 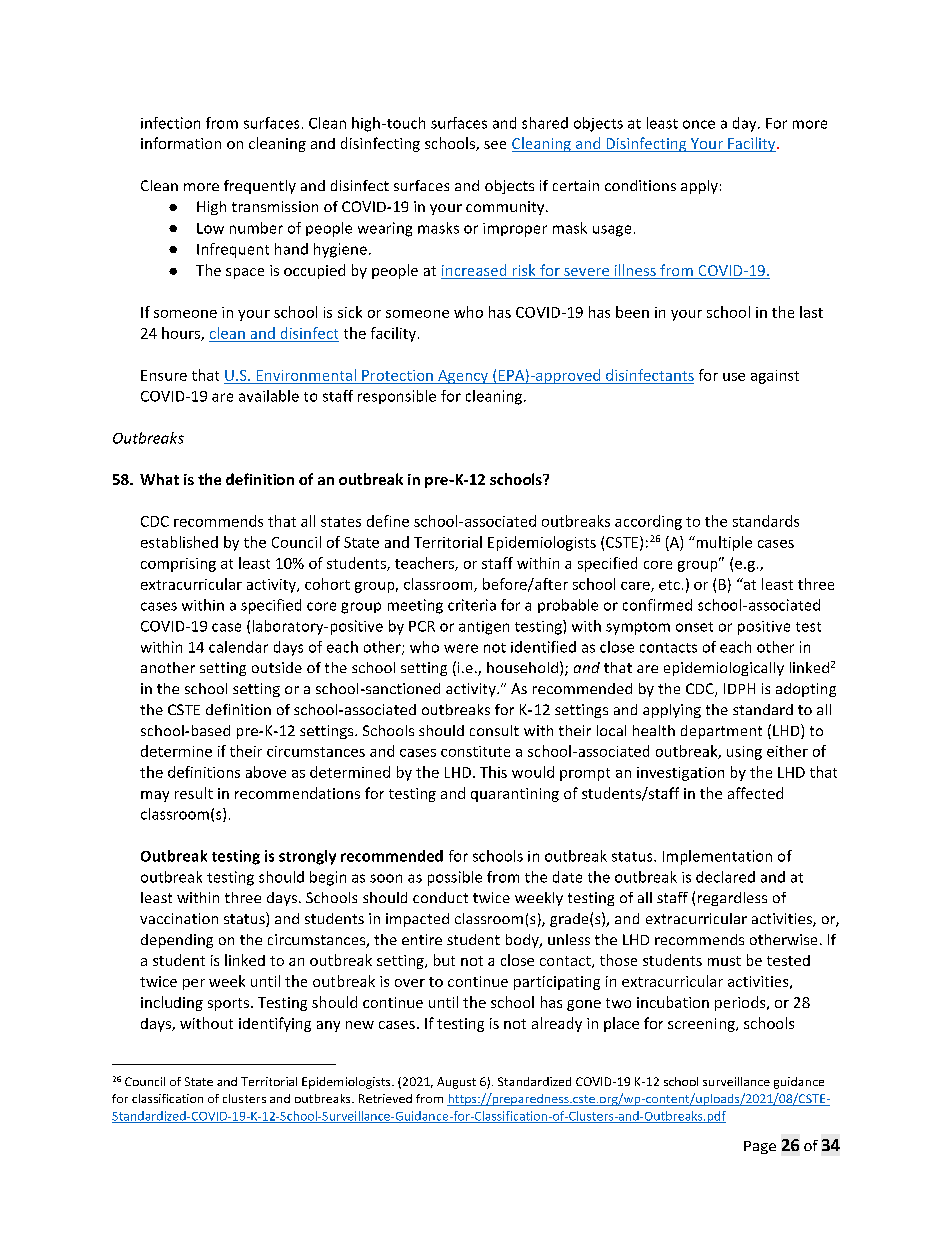 I want to click on identifying, so click(x=275, y=1024).
